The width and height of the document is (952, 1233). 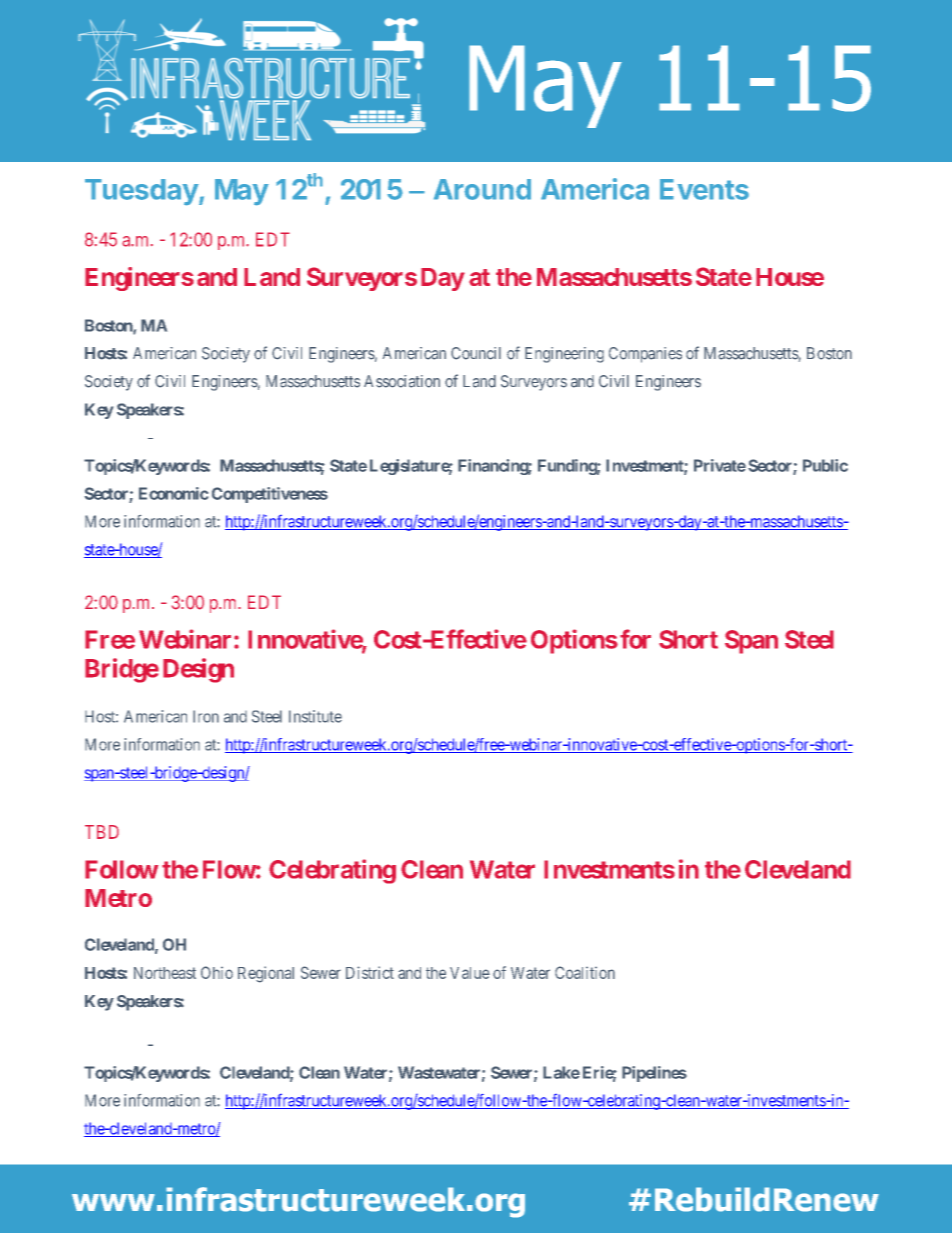 What do you see at coordinates (217, 972) in the document?
I see `Ohio` at bounding box center [217, 972].
